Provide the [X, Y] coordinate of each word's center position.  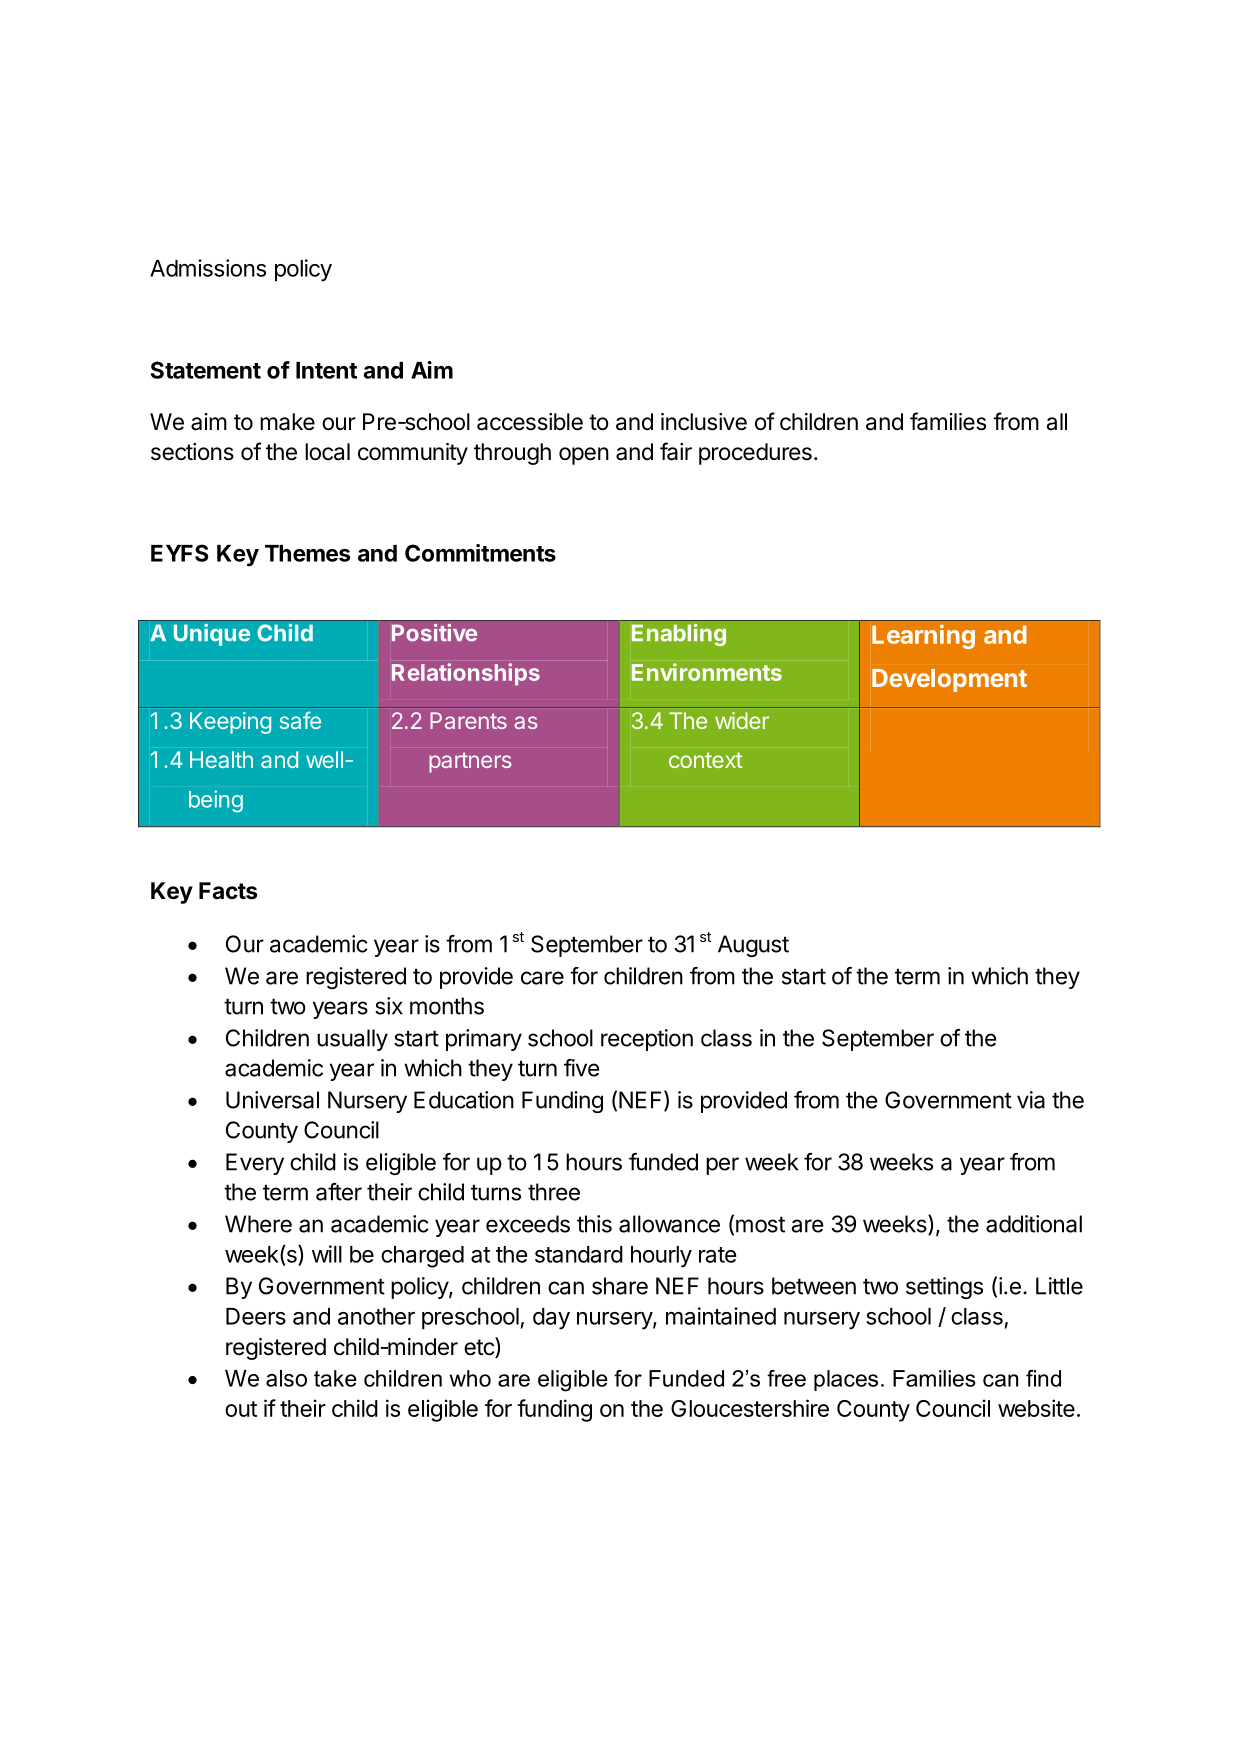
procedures [755, 454]
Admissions [208, 268]
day [551, 1319]
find [1043, 1378]
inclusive [704, 422]
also [286, 1378]
